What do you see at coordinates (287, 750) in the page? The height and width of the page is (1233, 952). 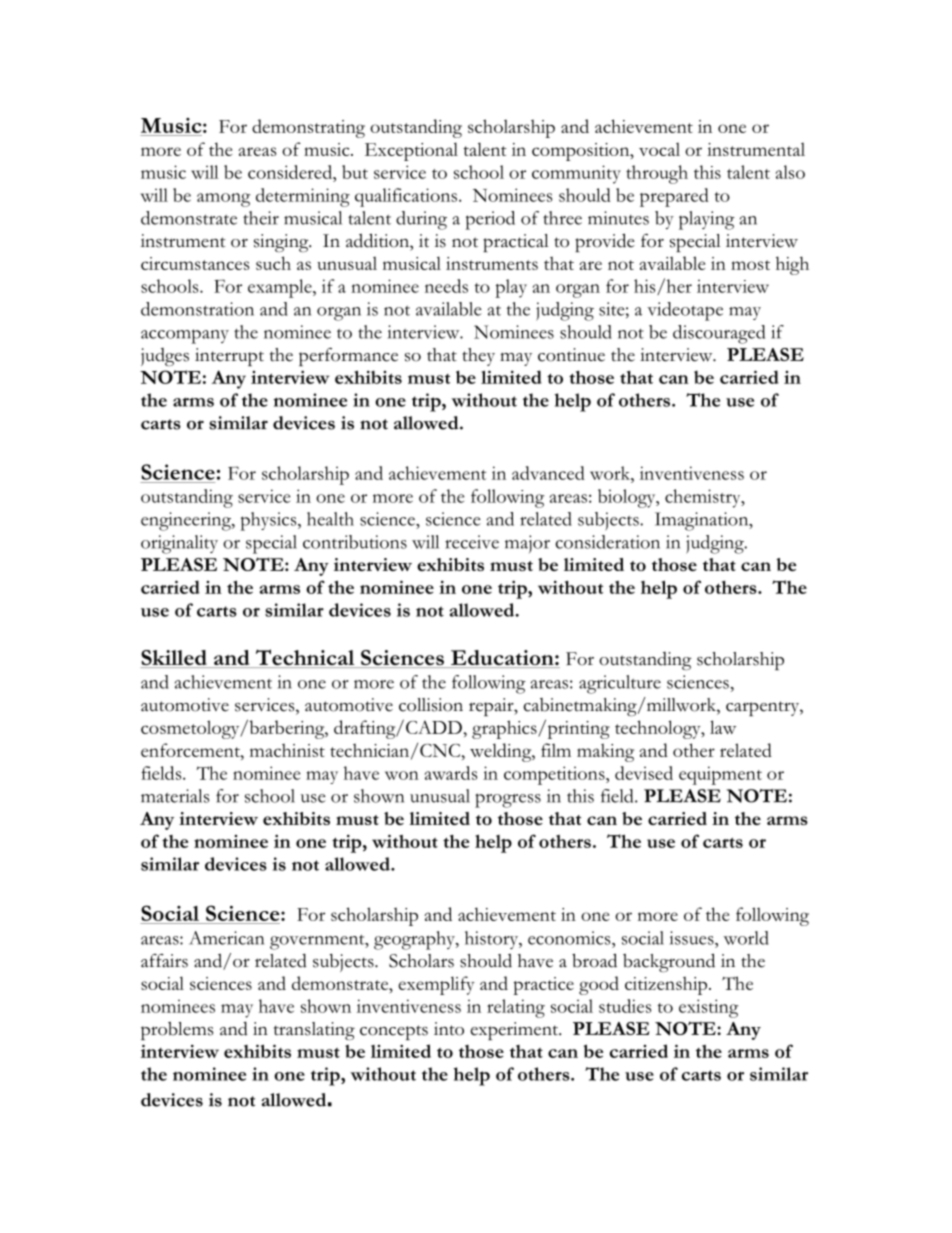 I see `machinist` at bounding box center [287, 750].
